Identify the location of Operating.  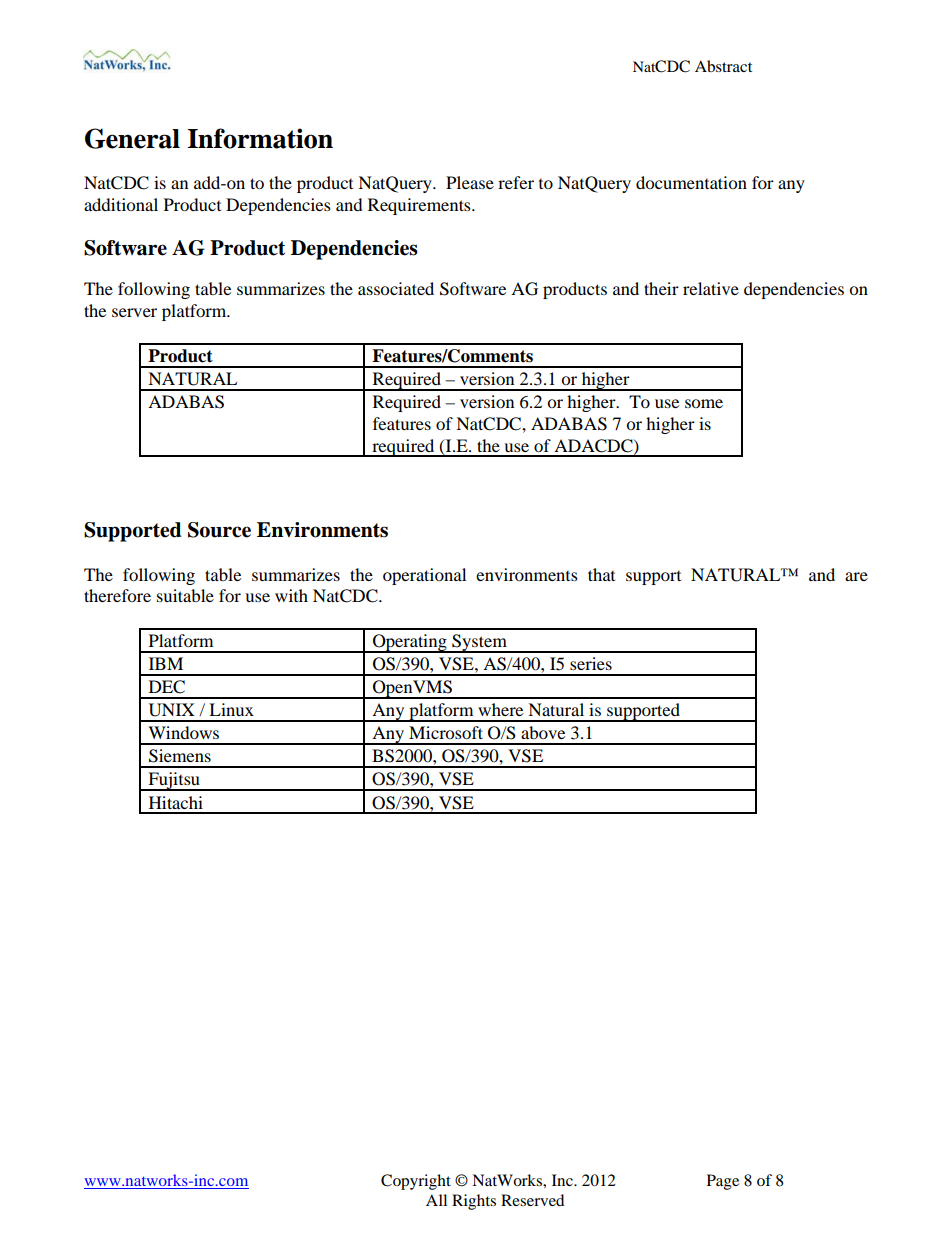
(410, 643).
